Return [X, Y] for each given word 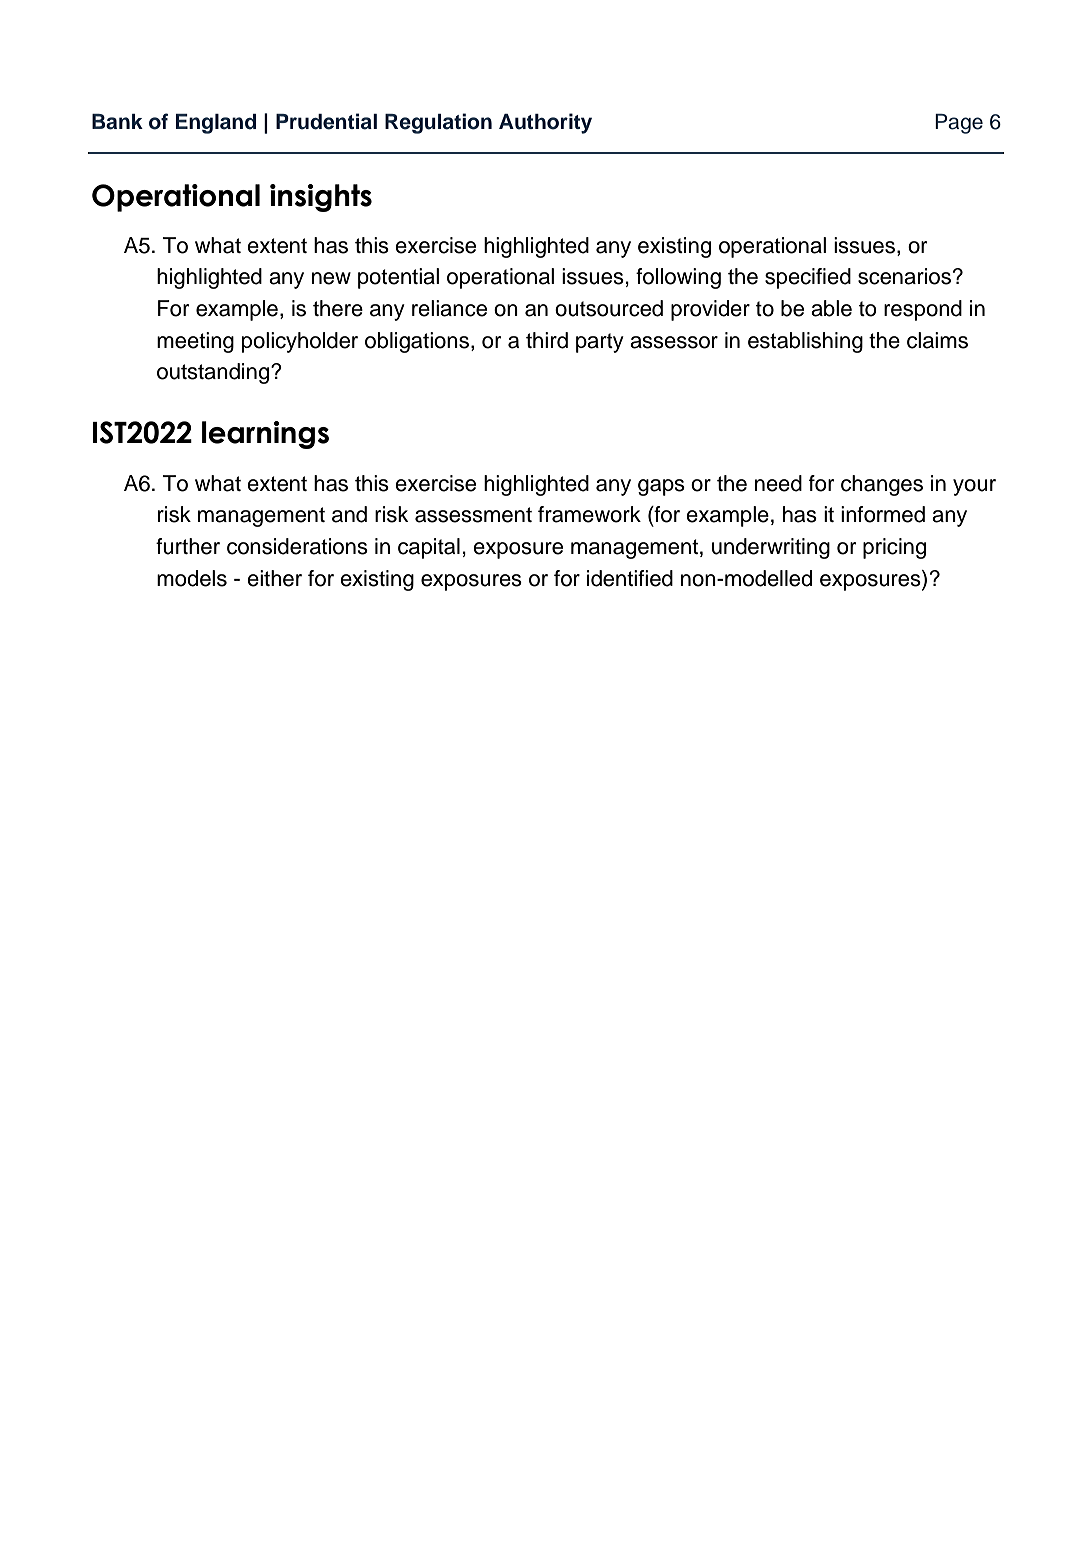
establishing [805, 342]
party [600, 343]
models [192, 578]
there [338, 308]
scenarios [906, 276]
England [216, 124]
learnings [265, 435]
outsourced [609, 308]
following [678, 278]
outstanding [214, 373]
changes [882, 485]
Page [959, 124]
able [831, 308]
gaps [661, 487]
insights [321, 198]
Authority [545, 123]
